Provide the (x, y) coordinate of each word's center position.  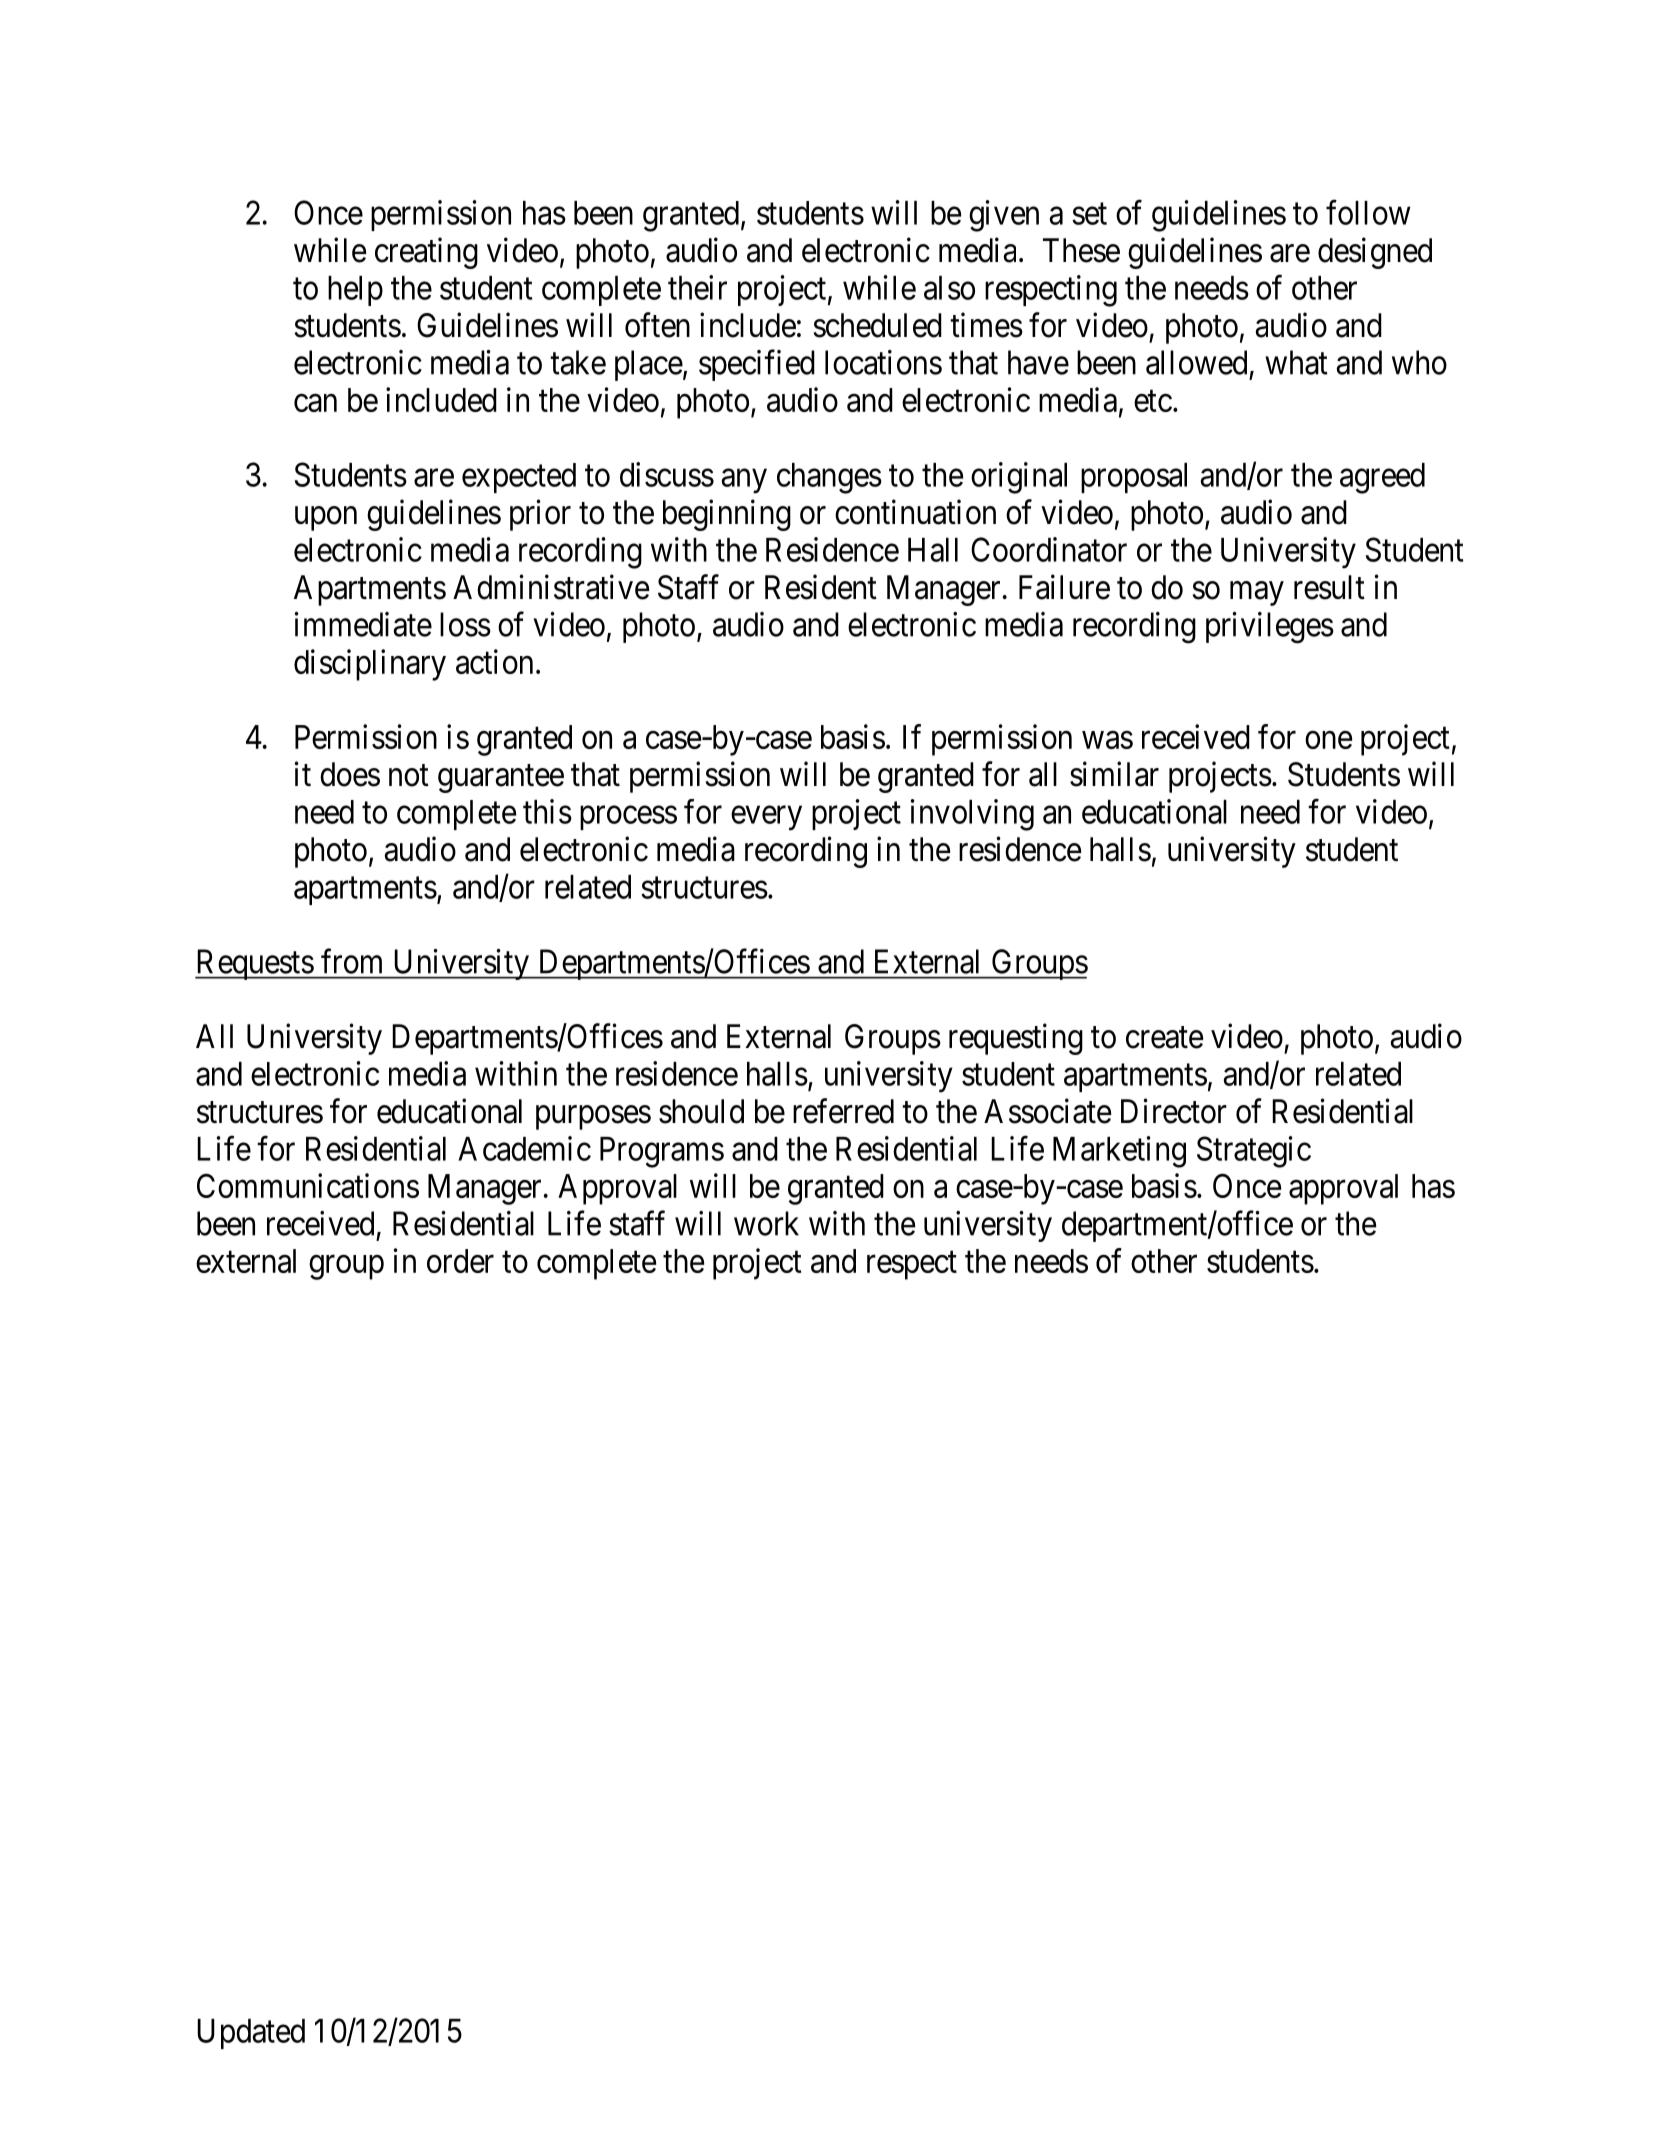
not (409, 776)
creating (426, 253)
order (460, 1261)
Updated (251, 2034)
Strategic (1254, 1152)
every (766, 818)
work (766, 1223)
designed (1375, 253)
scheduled (878, 325)
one (1328, 740)
